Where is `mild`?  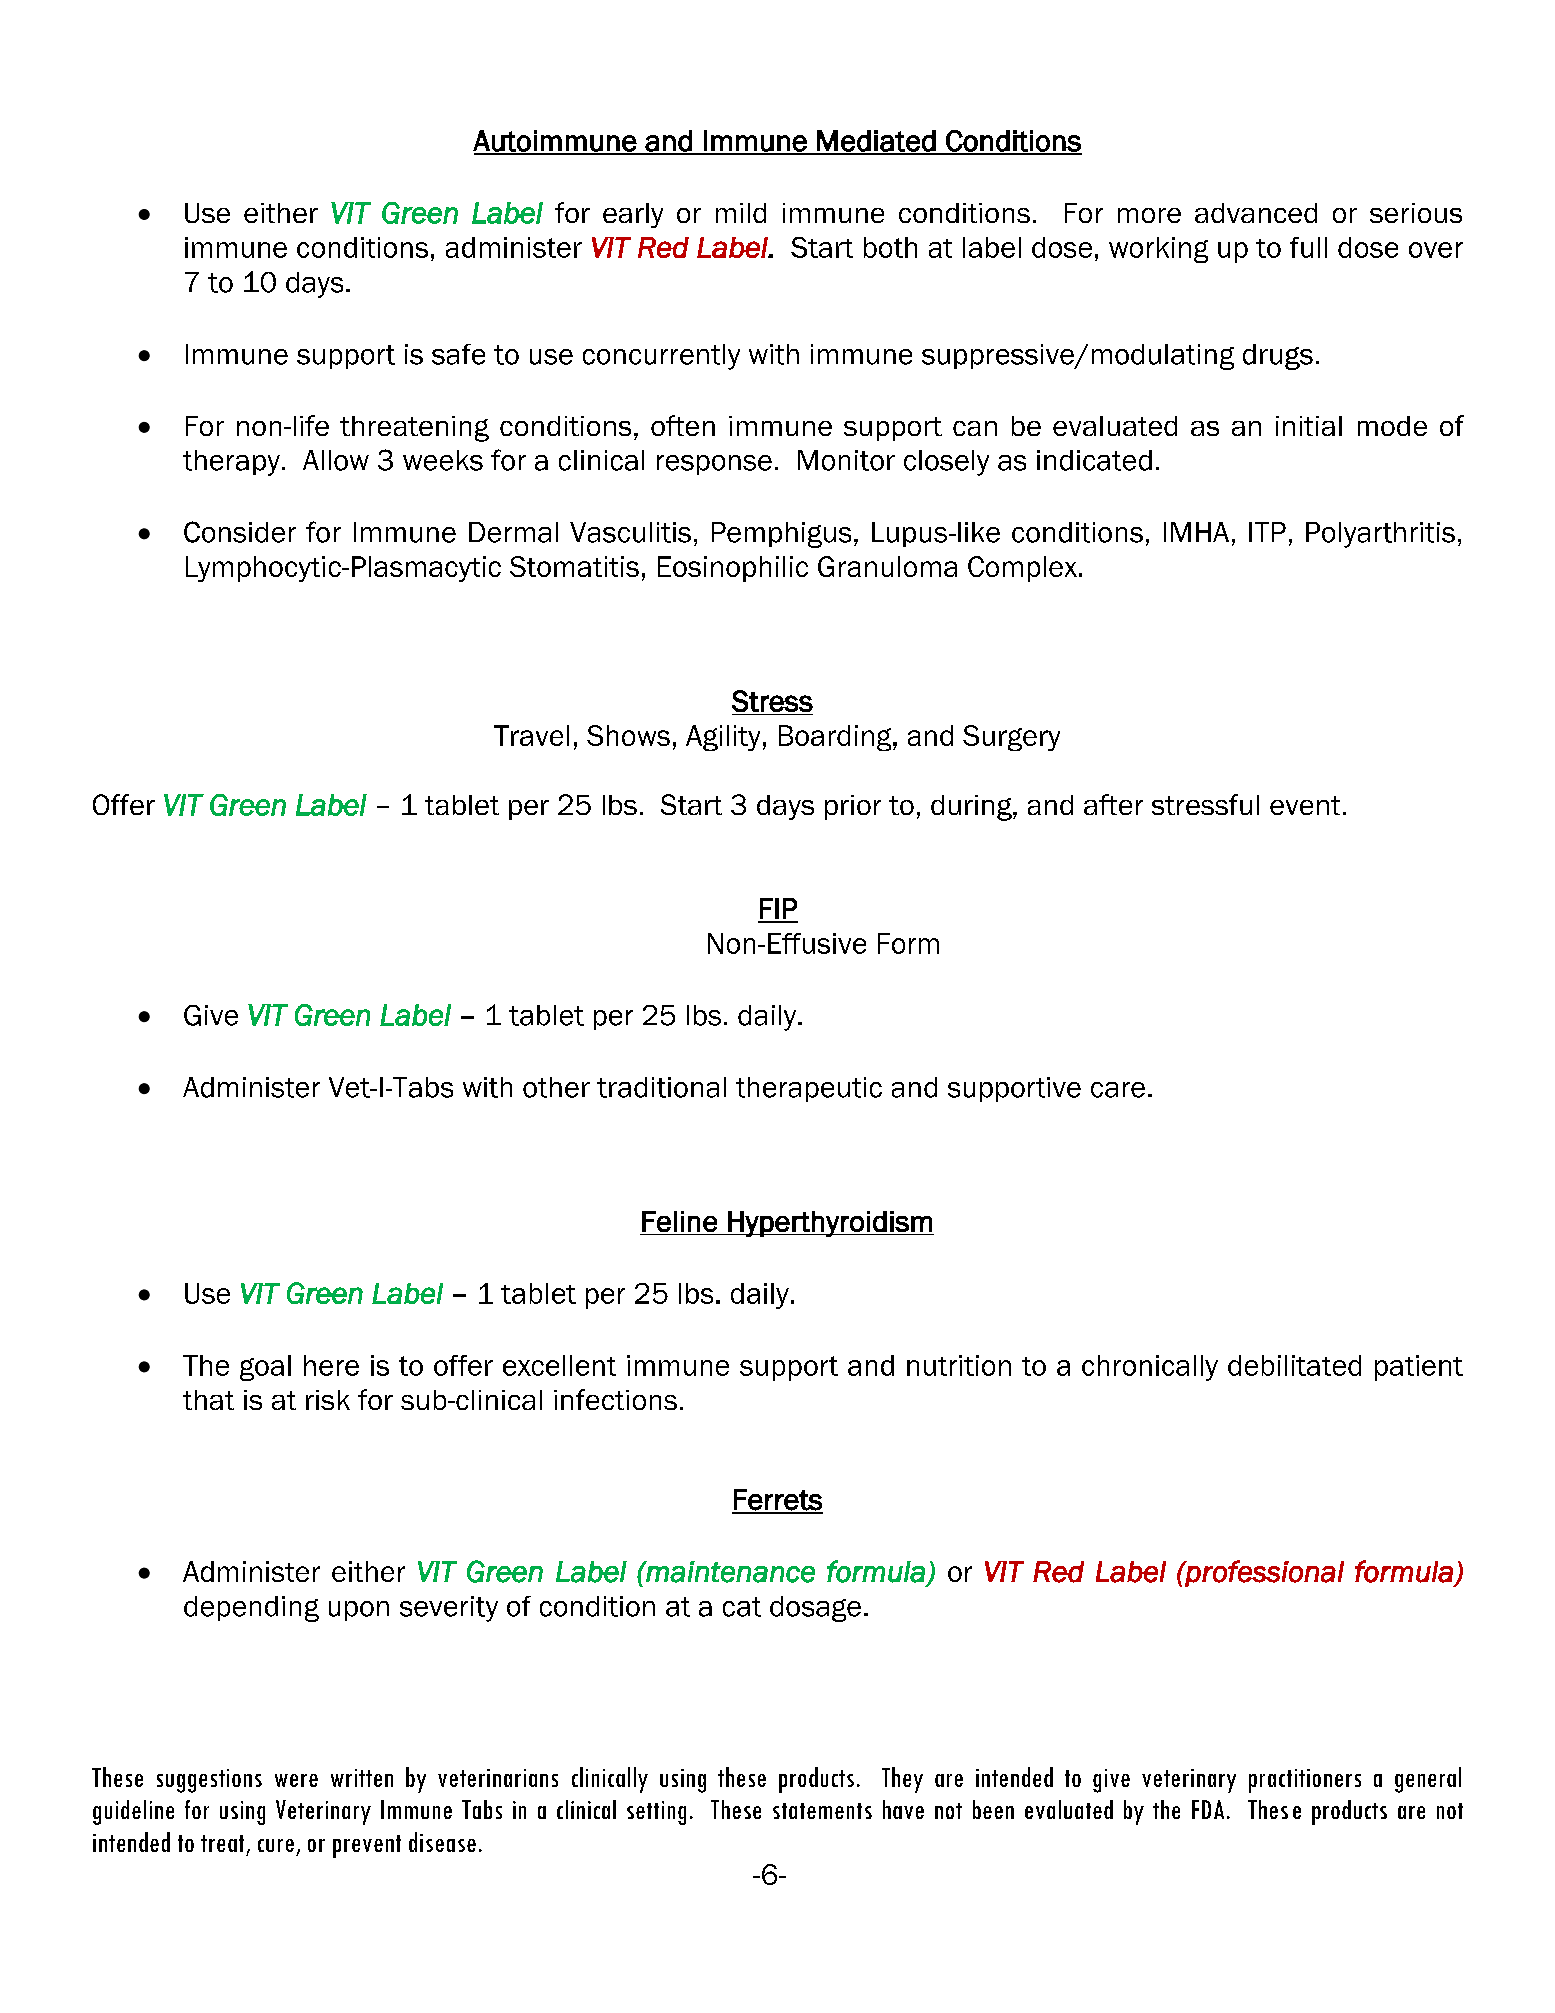 mild is located at coordinates (741, 213).
